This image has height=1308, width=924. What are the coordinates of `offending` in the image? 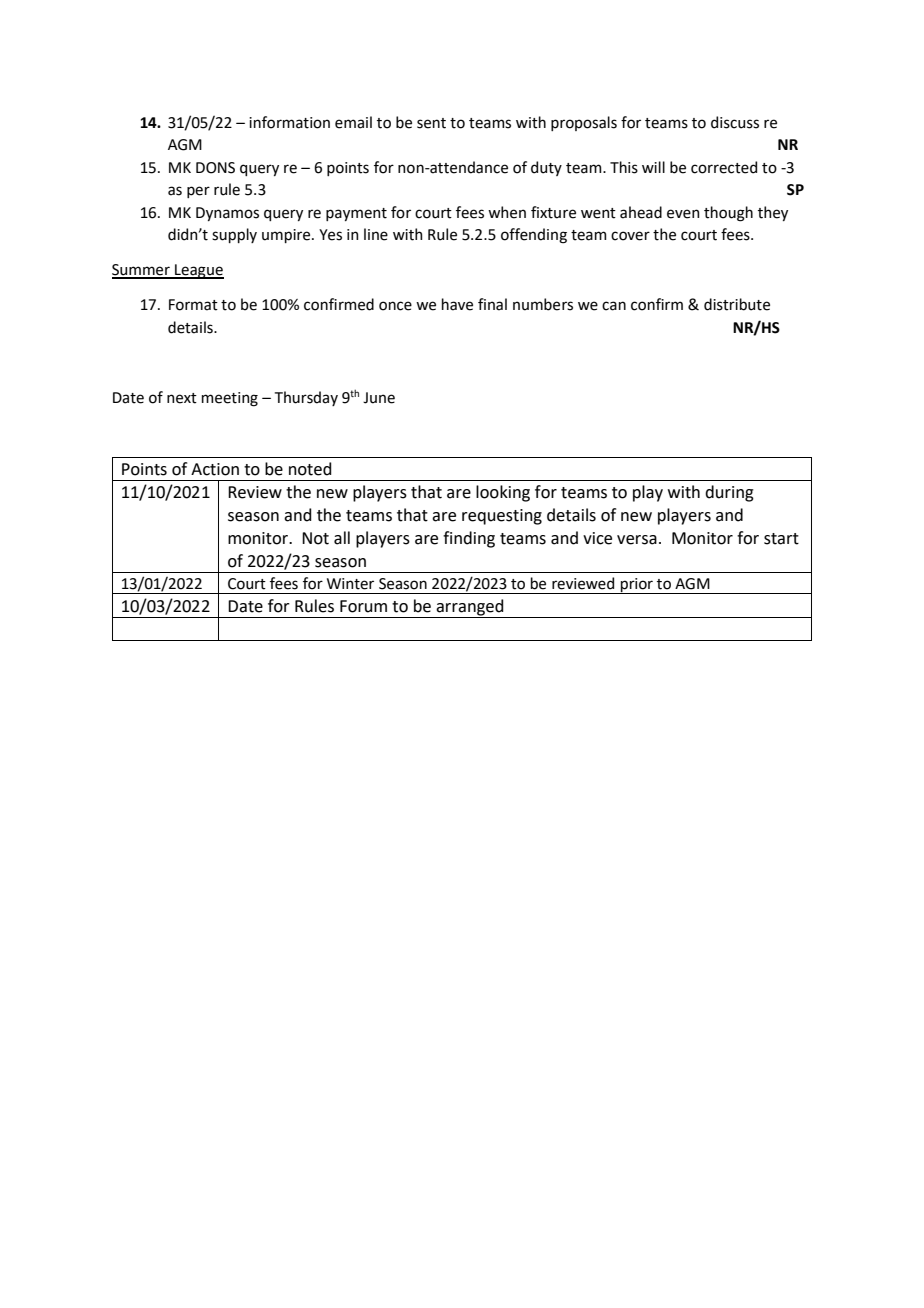 It's located at (534, 236).
